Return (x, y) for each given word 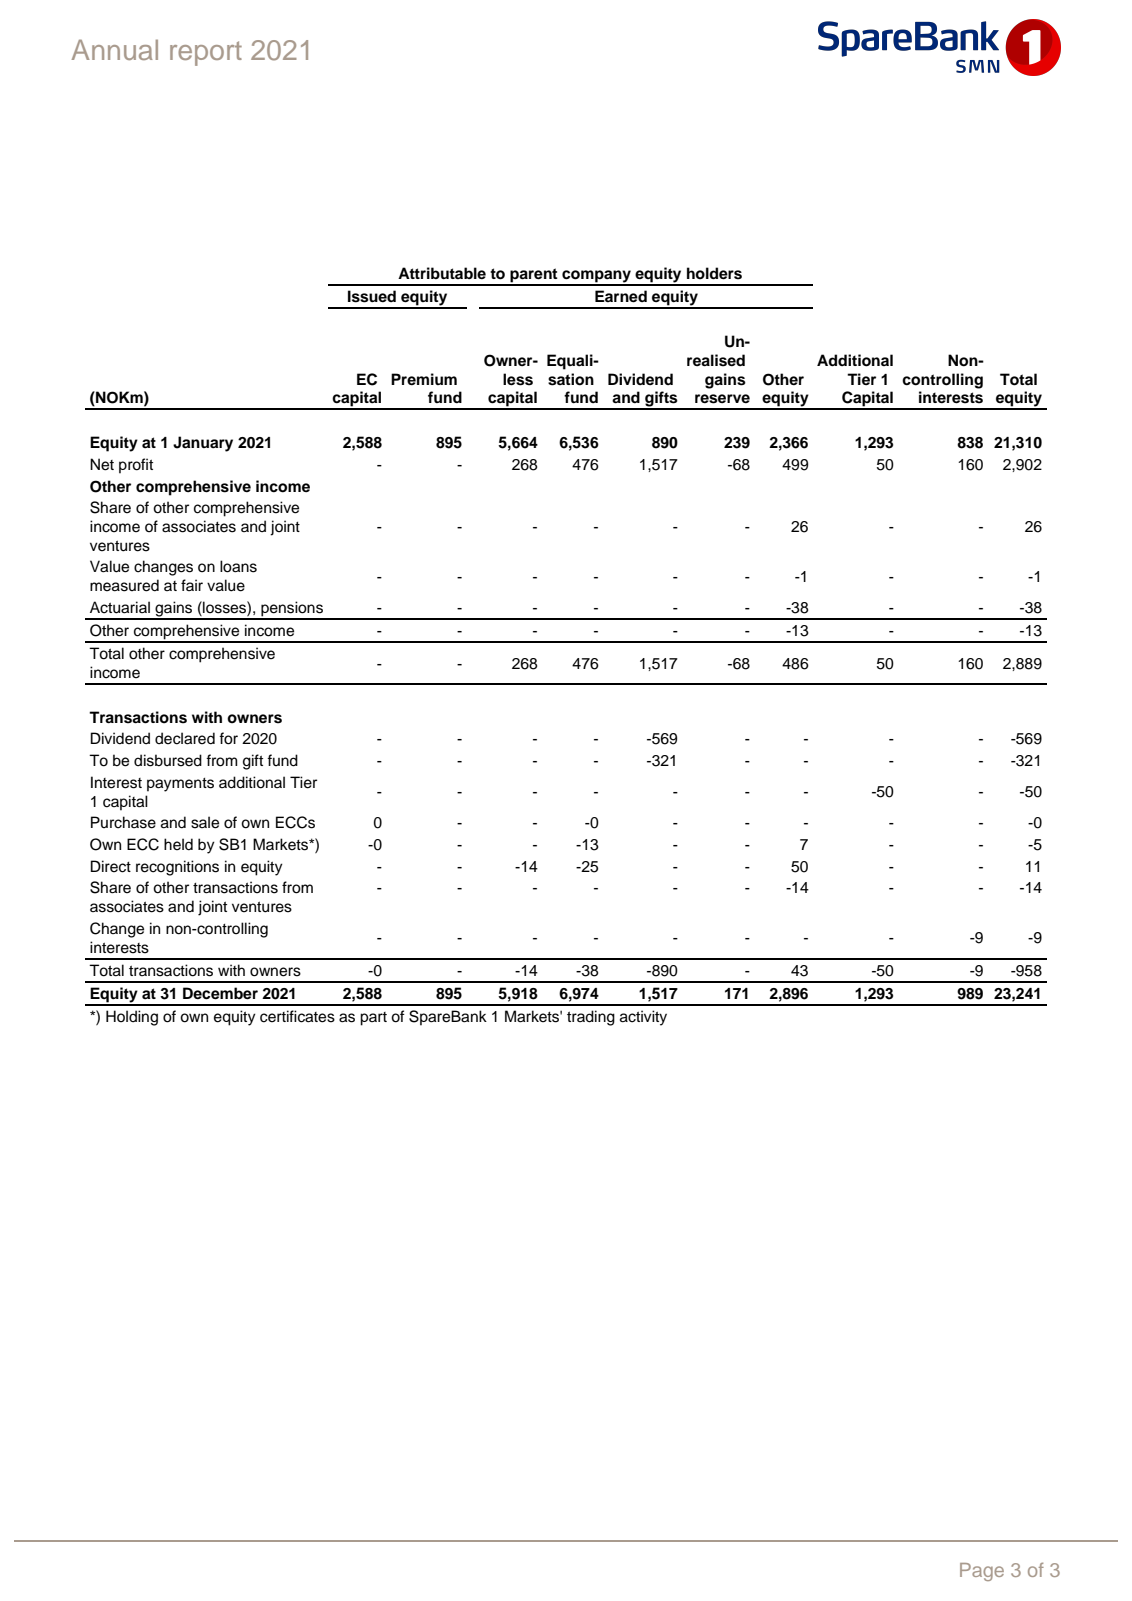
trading (591, 1018)
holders (714, 273)
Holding (132, 1018)
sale (205, 822)
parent (534, 276)
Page (982, 1572)
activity (643, 1018)
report (206, 53)
